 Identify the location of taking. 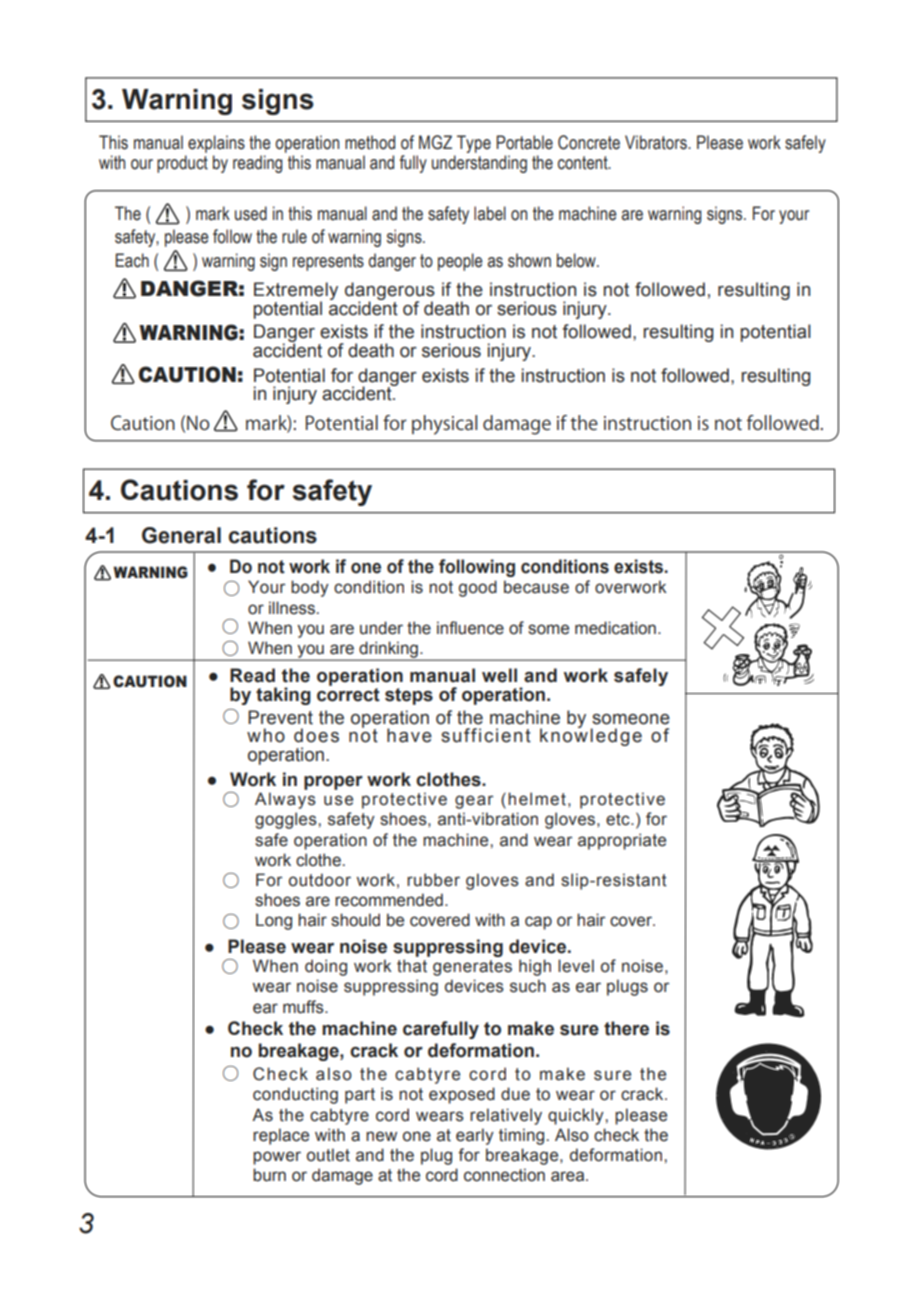
(283, 696).
